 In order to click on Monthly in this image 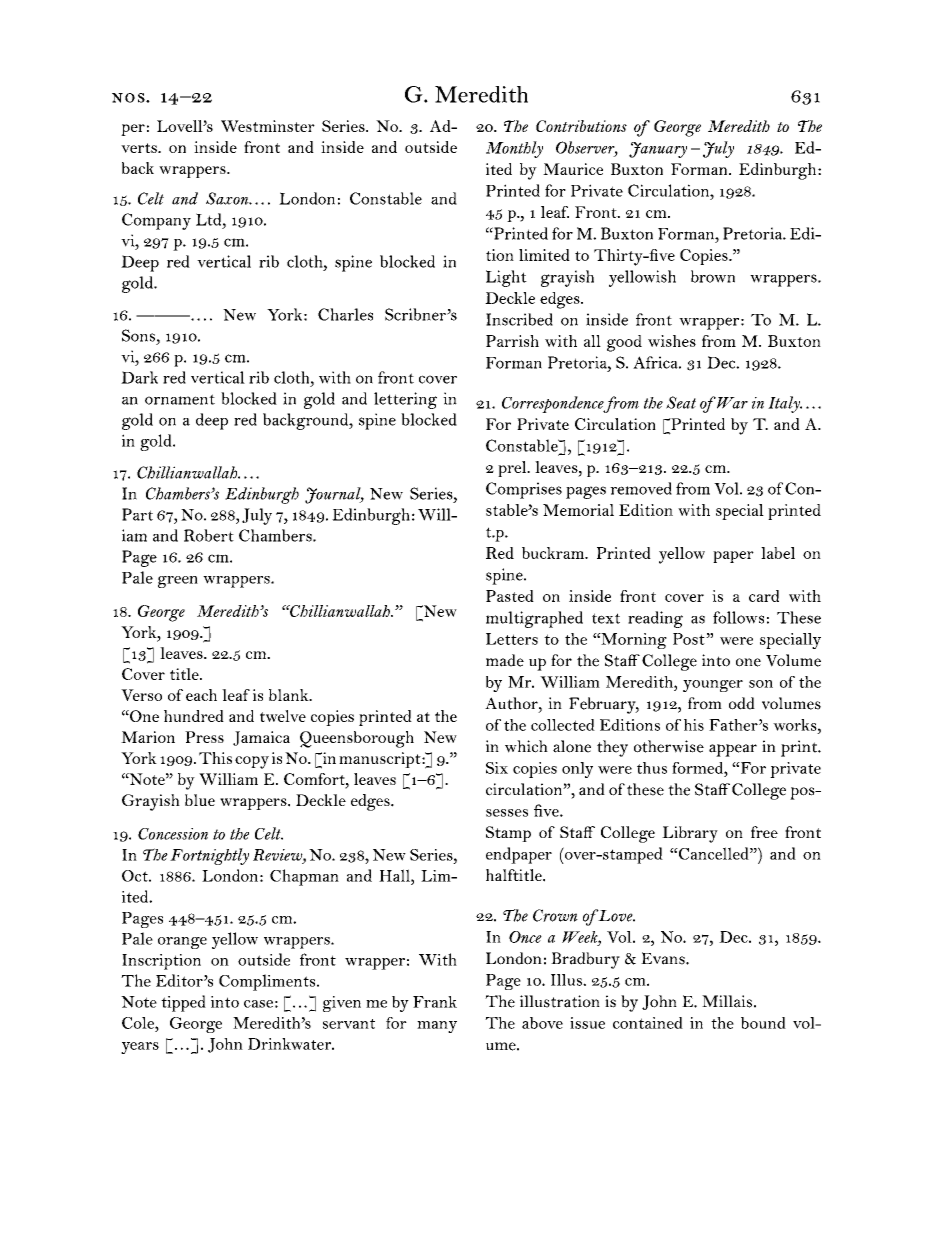, I will do `click(514, 149)`.
